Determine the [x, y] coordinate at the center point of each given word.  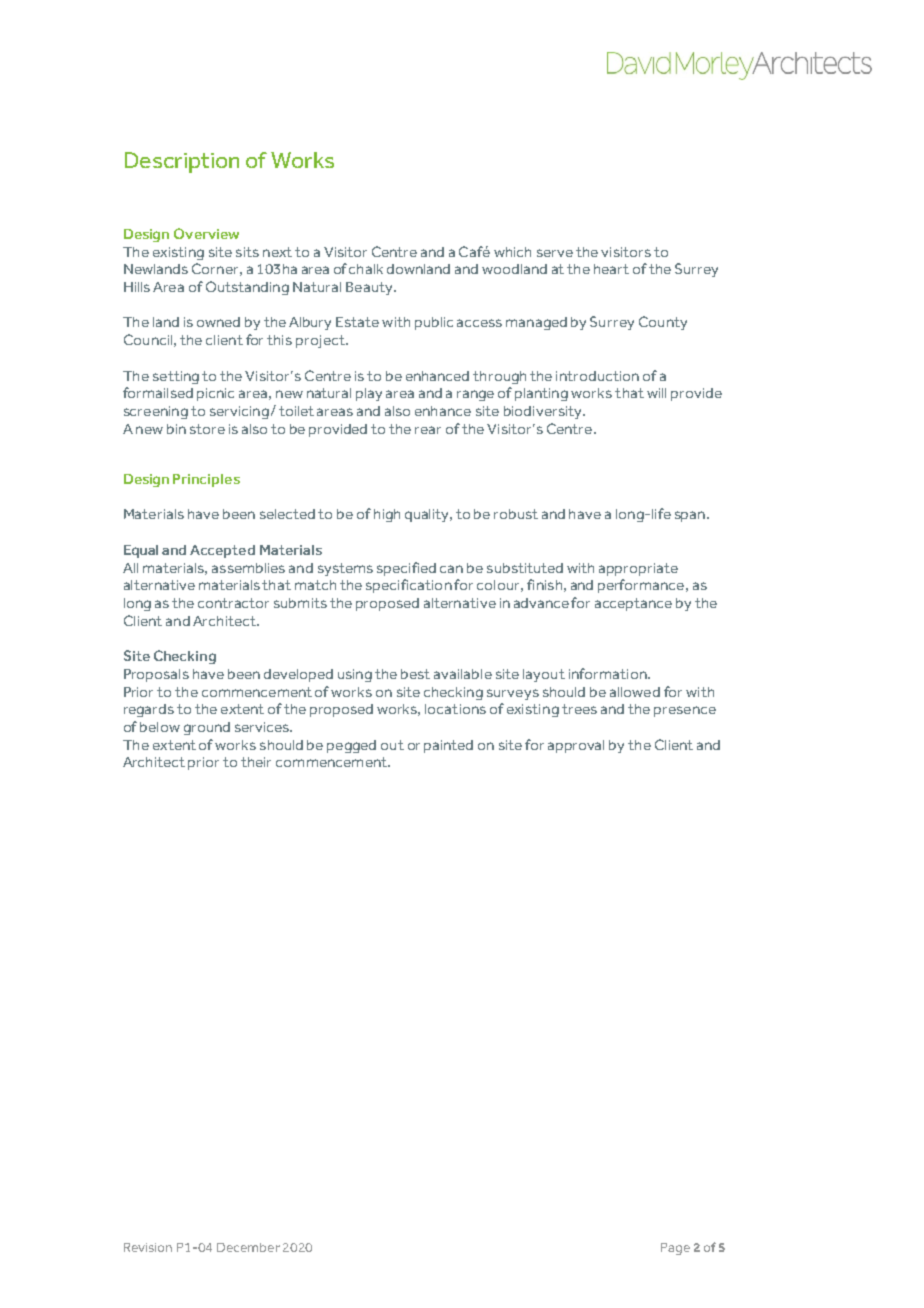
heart [611, 269]
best [415, 674]
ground [207, 728]
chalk [366, 269]
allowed [635, 692]
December [248, 1247]
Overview [206, 233]
